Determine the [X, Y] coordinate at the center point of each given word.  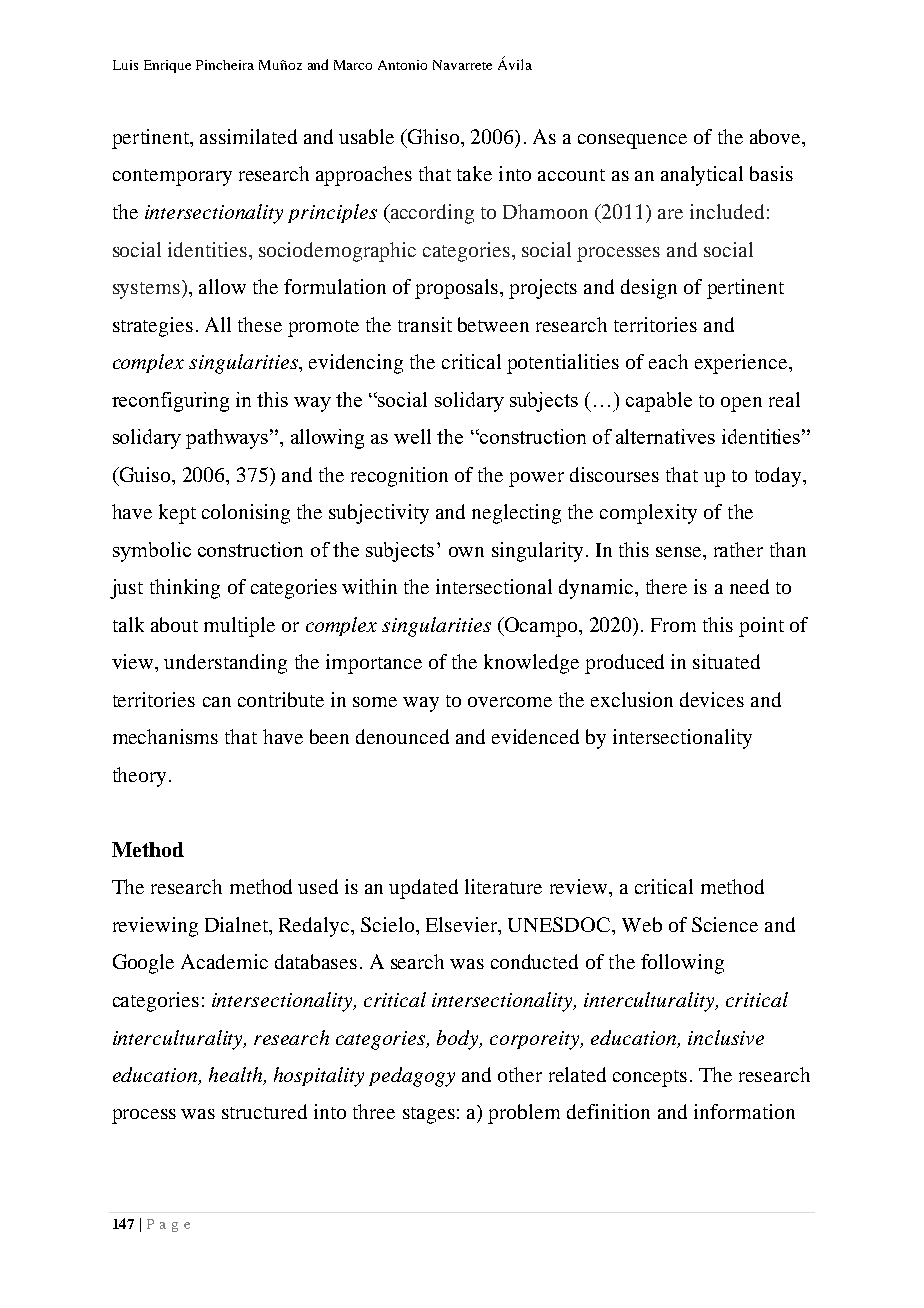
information [744, 1111]
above [776, 136]
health [237, 1076]
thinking [185, 589]
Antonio [402, 65]
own [466, 552]
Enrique [167, 66]
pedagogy [412, 1077]
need [749, 586]
